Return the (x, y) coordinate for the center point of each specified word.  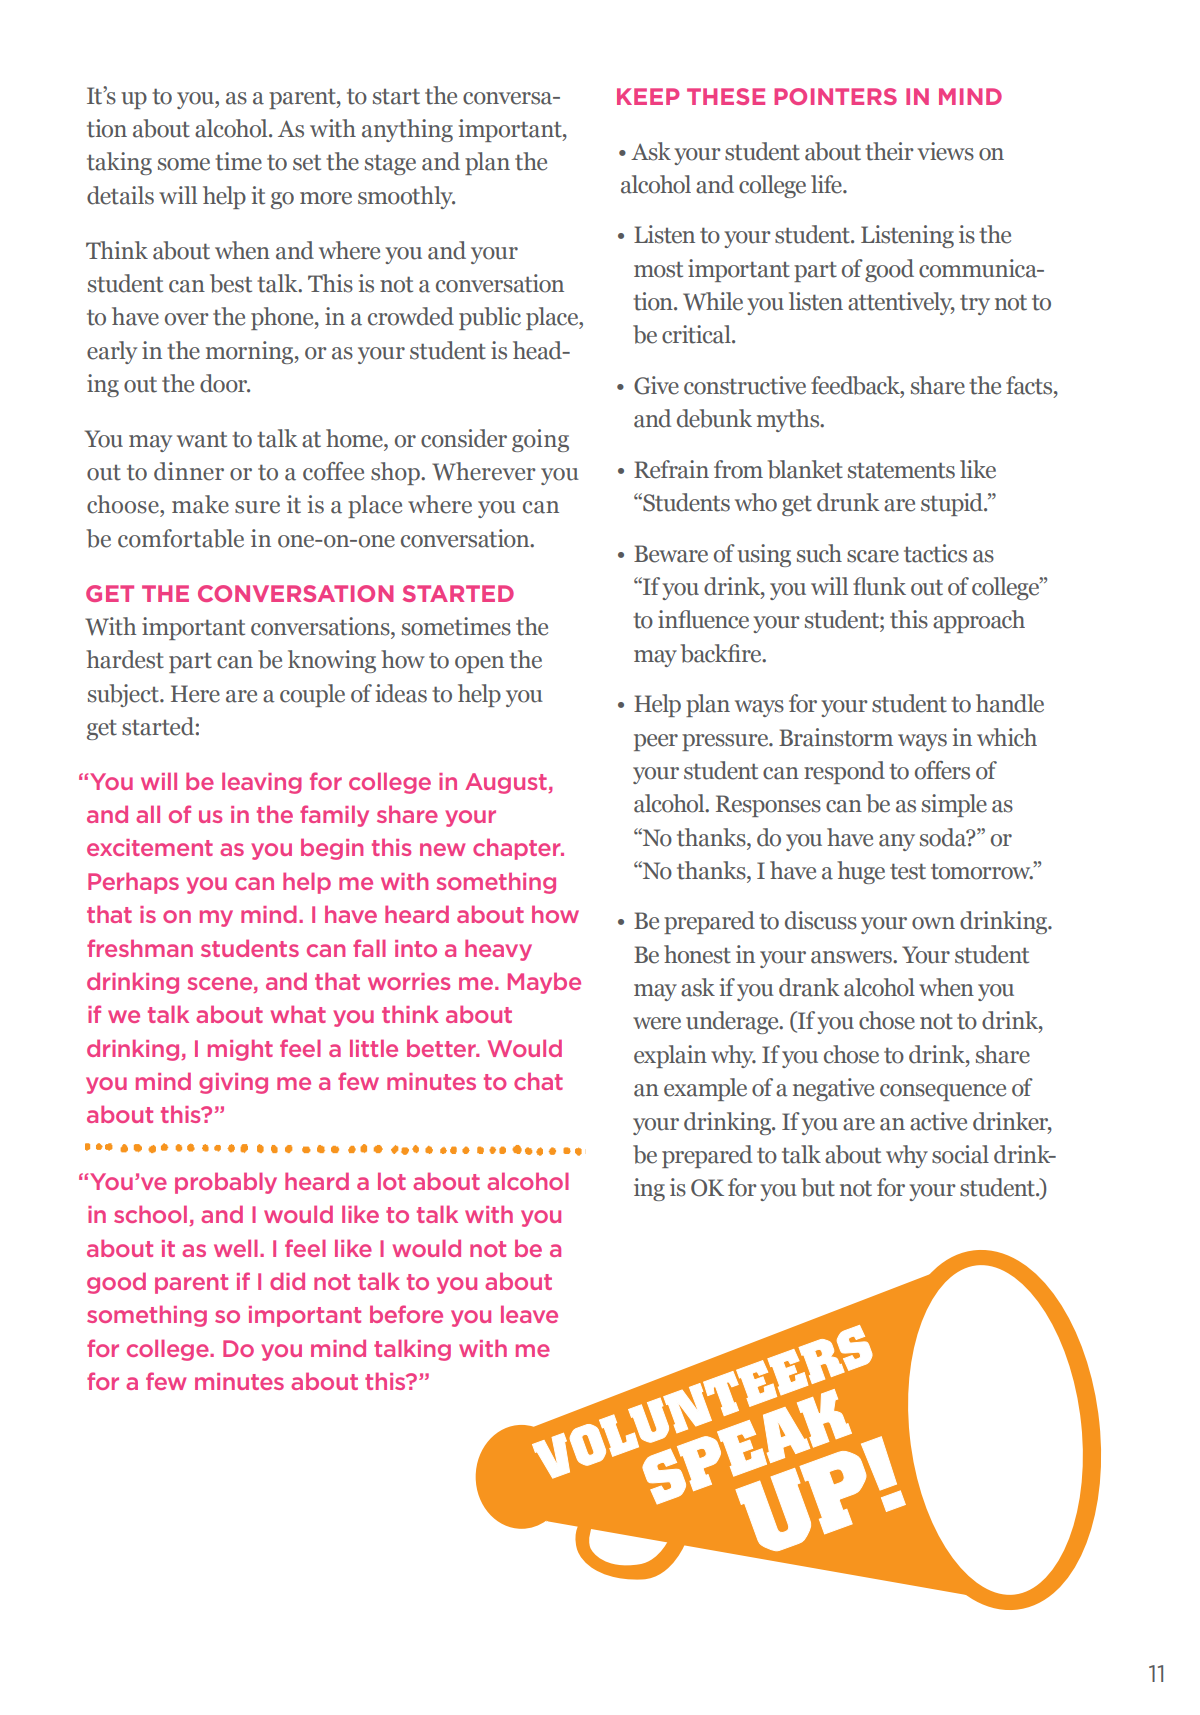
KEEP (648, 96)
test (908, 871)
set (307, 162)
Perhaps (133, 883)
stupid (953, 504)
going (540, 440)
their (889, 151)
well (236, 1248)
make (200, 504)
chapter (518, 849)
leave (529, 1314)
